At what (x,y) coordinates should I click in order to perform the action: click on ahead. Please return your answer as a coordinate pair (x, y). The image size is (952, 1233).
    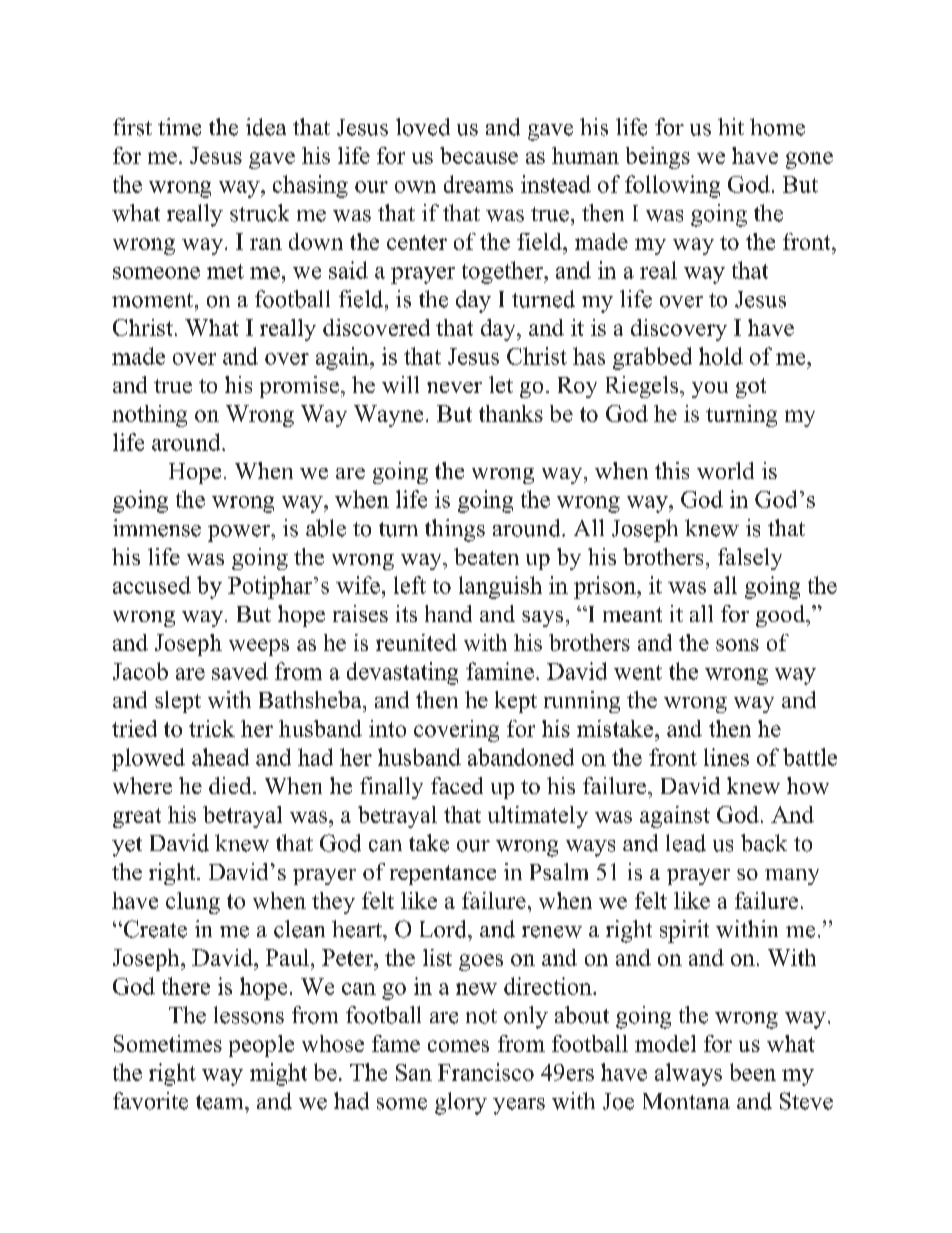
    Looking at the image, I should click on (220, 757).
